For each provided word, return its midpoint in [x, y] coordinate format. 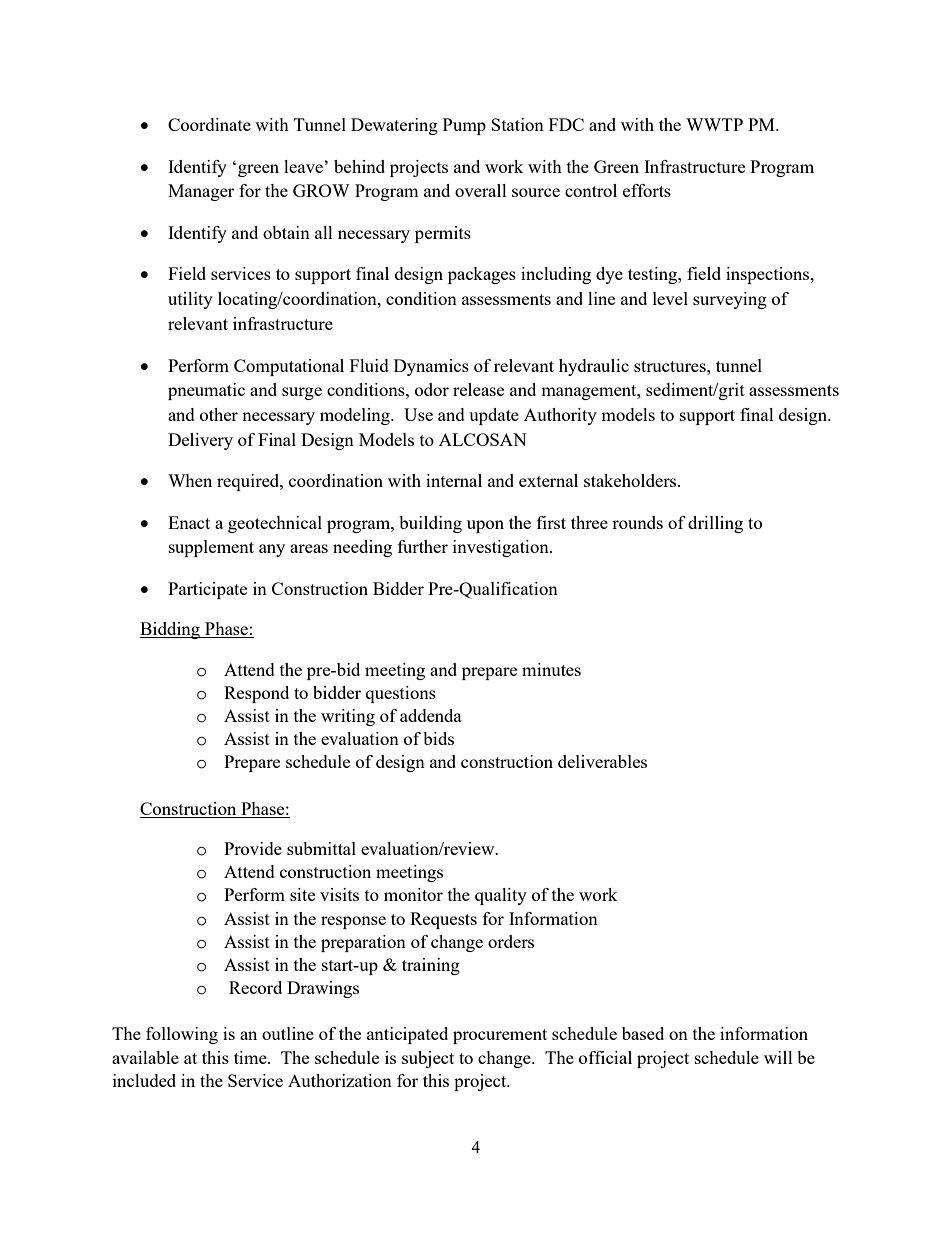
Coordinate [209, 124]
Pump [464, 126]
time [251, 1057]
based [643, 1033]
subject [428, 1059]
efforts [647, 190]
